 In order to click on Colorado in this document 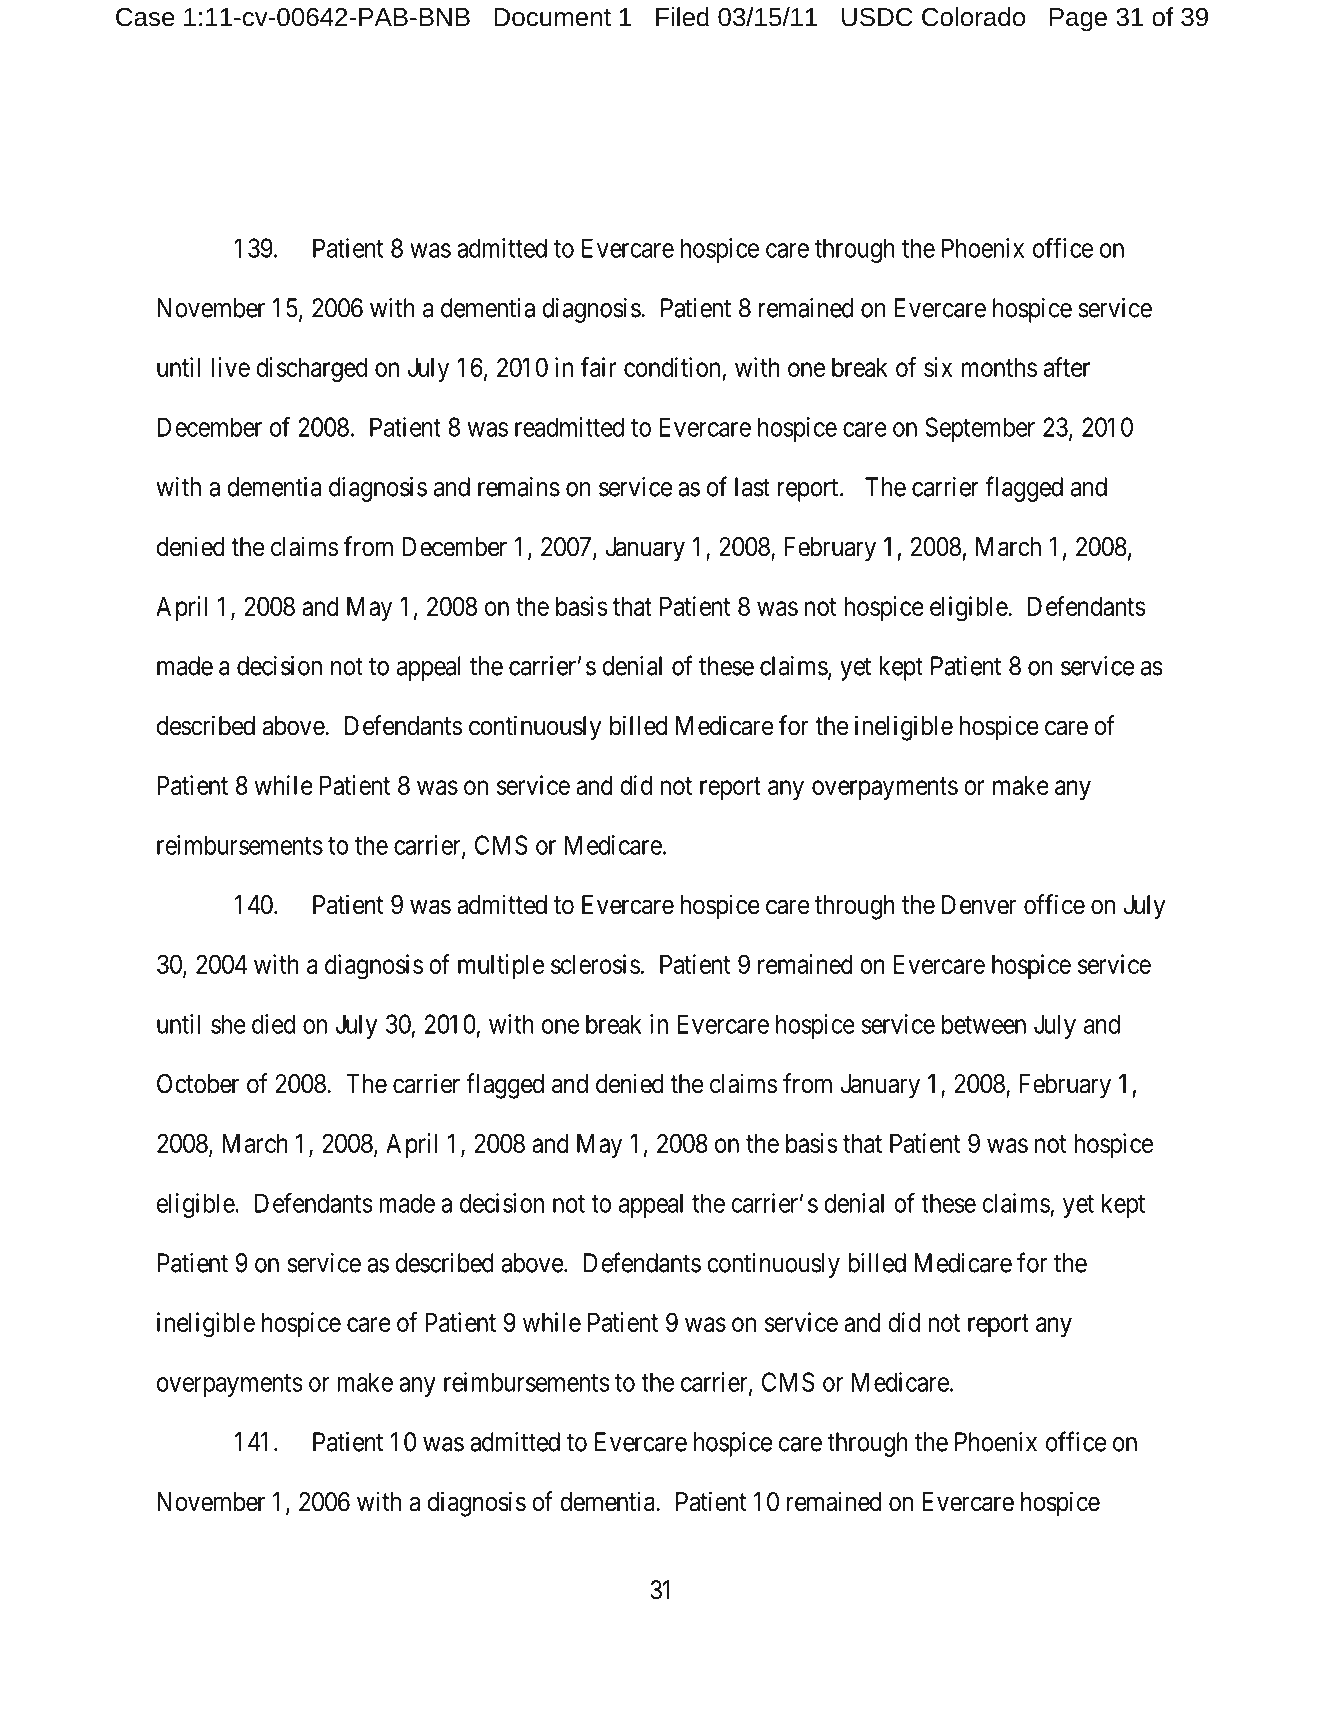, I will do `click(973, 17)`.
